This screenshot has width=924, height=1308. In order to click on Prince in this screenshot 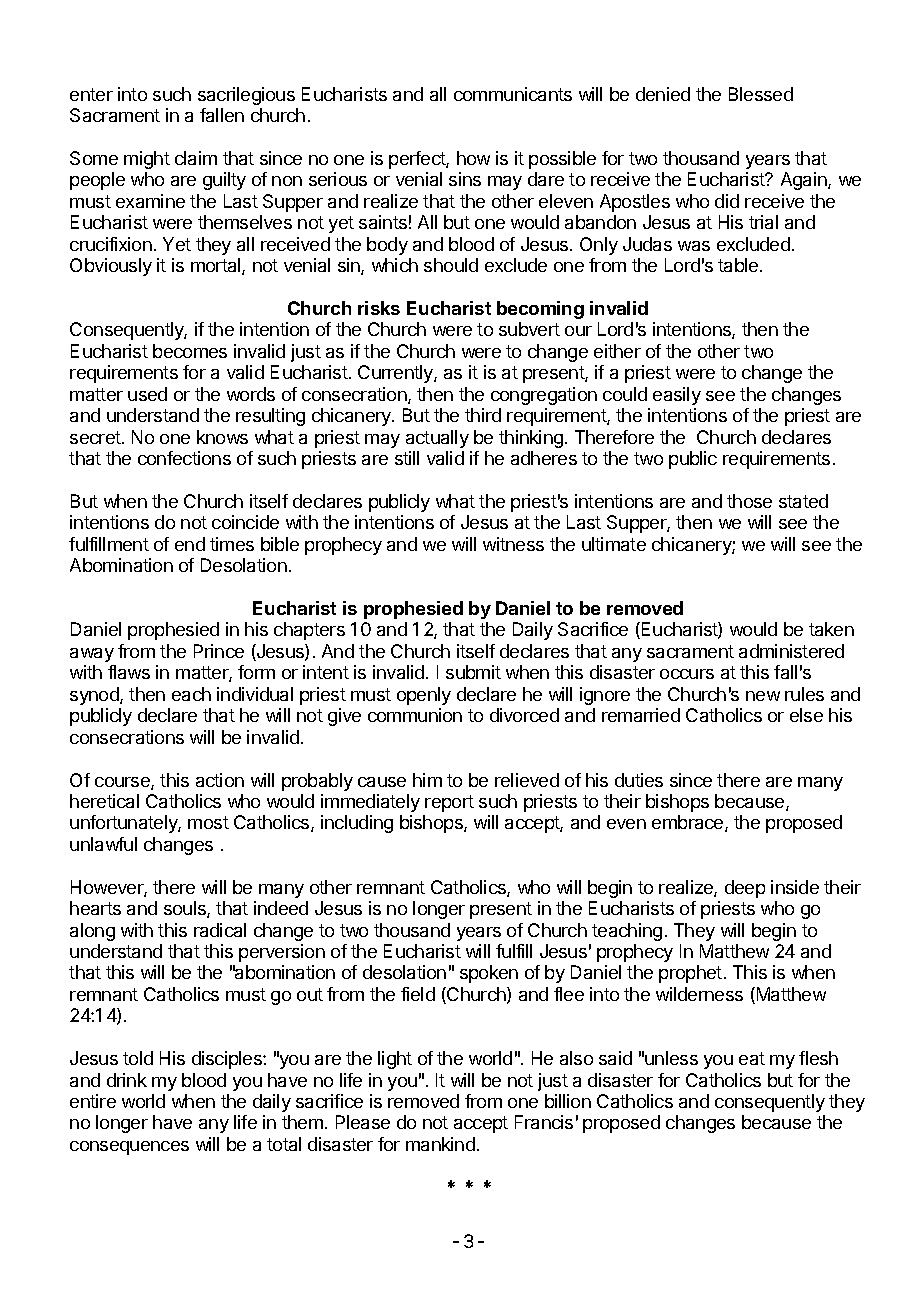, I will do `click(219, 651)`.
